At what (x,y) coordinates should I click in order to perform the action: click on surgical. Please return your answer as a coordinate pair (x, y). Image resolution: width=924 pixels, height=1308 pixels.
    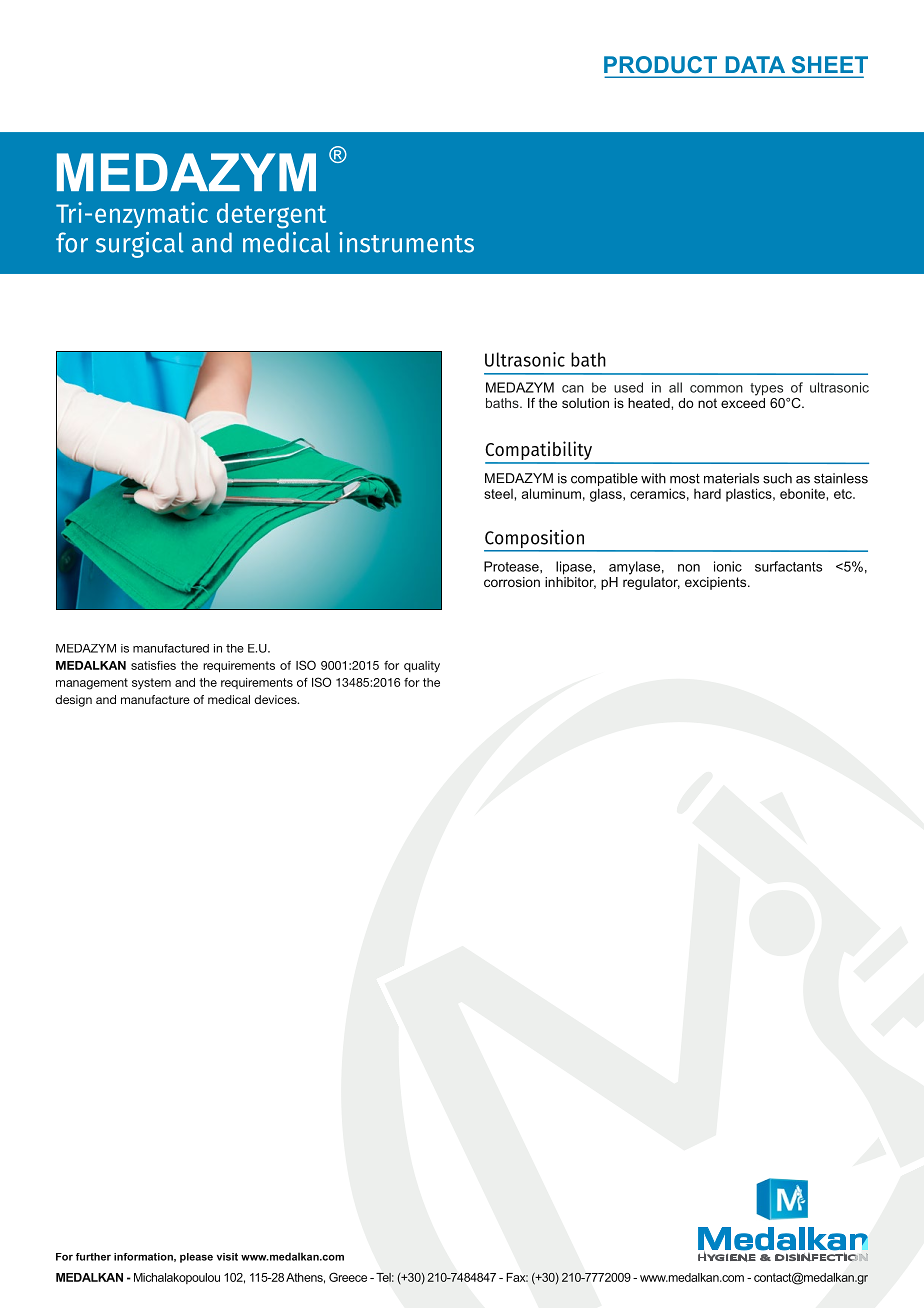
    Looking at the image, I should click on (140, 245).
